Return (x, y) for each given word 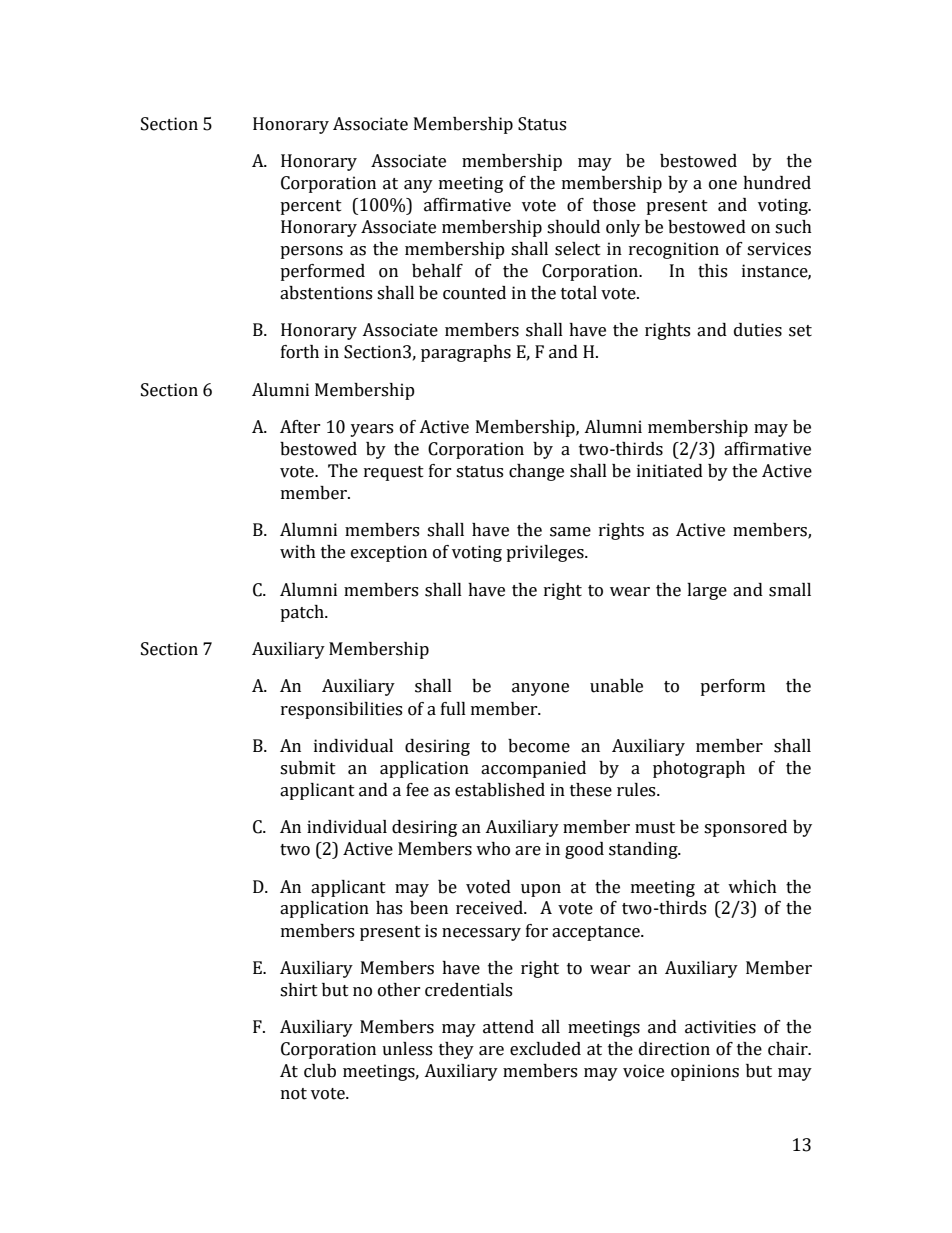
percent (311, 207)
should (573, 227)
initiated (670, 471)
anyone (540, 689)
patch (303, 613)
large (707, 591)
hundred (777, 183)
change (536, 472)
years (371, 430)
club (320, 1071)
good (584, 850)
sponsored (745, 828)
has (389, 908)
